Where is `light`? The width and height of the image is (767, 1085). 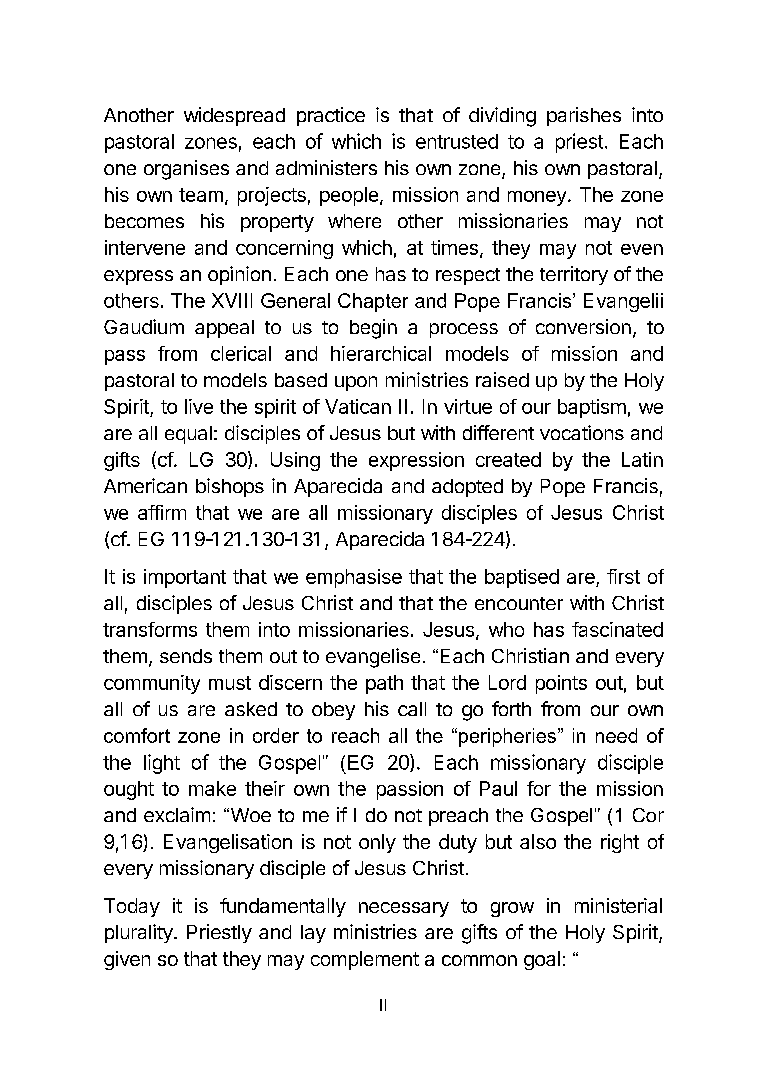
light is located at coordinates (162, 764).
